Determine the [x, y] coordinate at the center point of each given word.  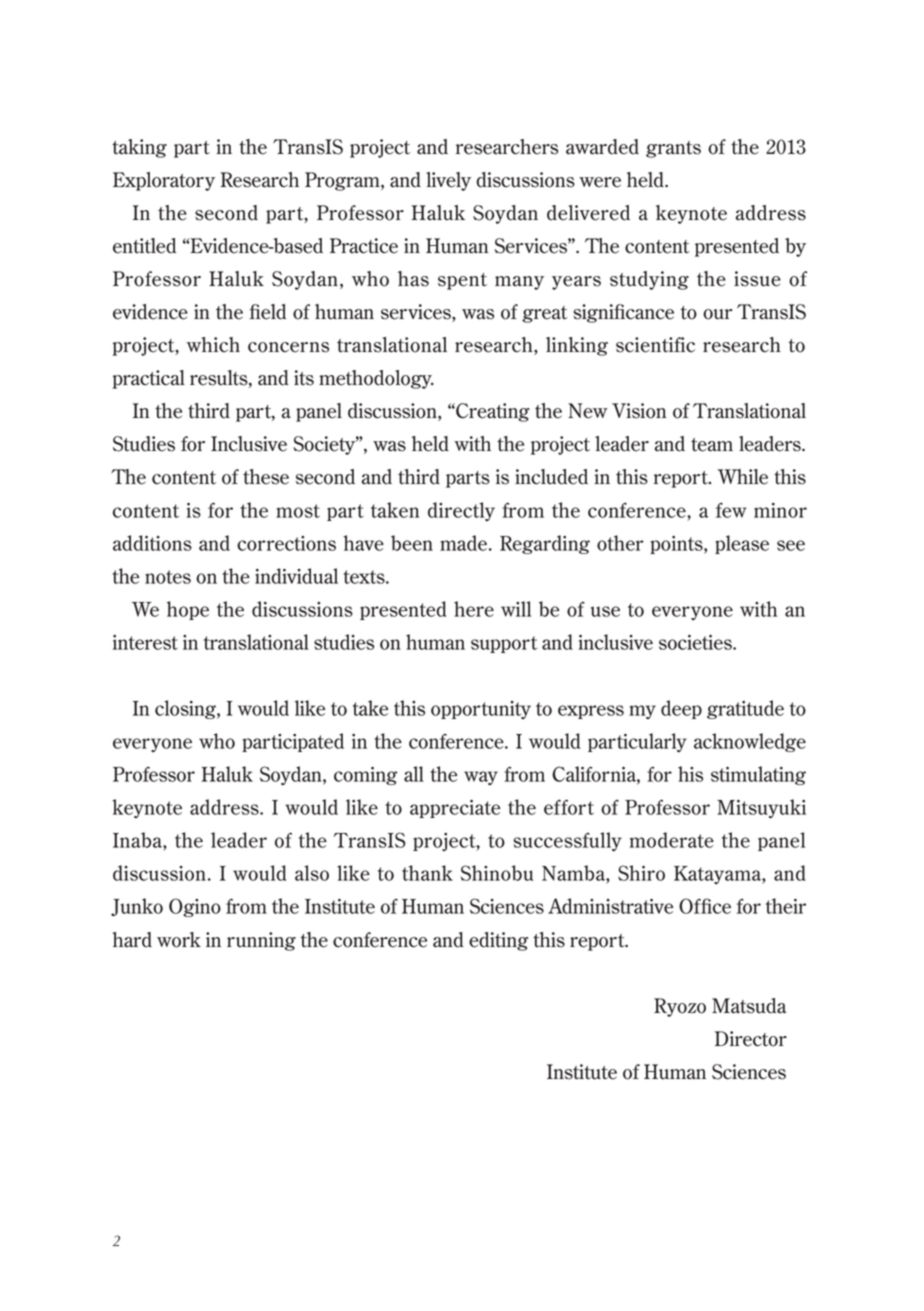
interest [145, 642]
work [179, 940]
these [266, 477]
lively [448, 181]
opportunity [481, 710]
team [712, 445]
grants [673, 149]
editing [498, 941]
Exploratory [164, 181]
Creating [492, 412]
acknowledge [750, 742]
